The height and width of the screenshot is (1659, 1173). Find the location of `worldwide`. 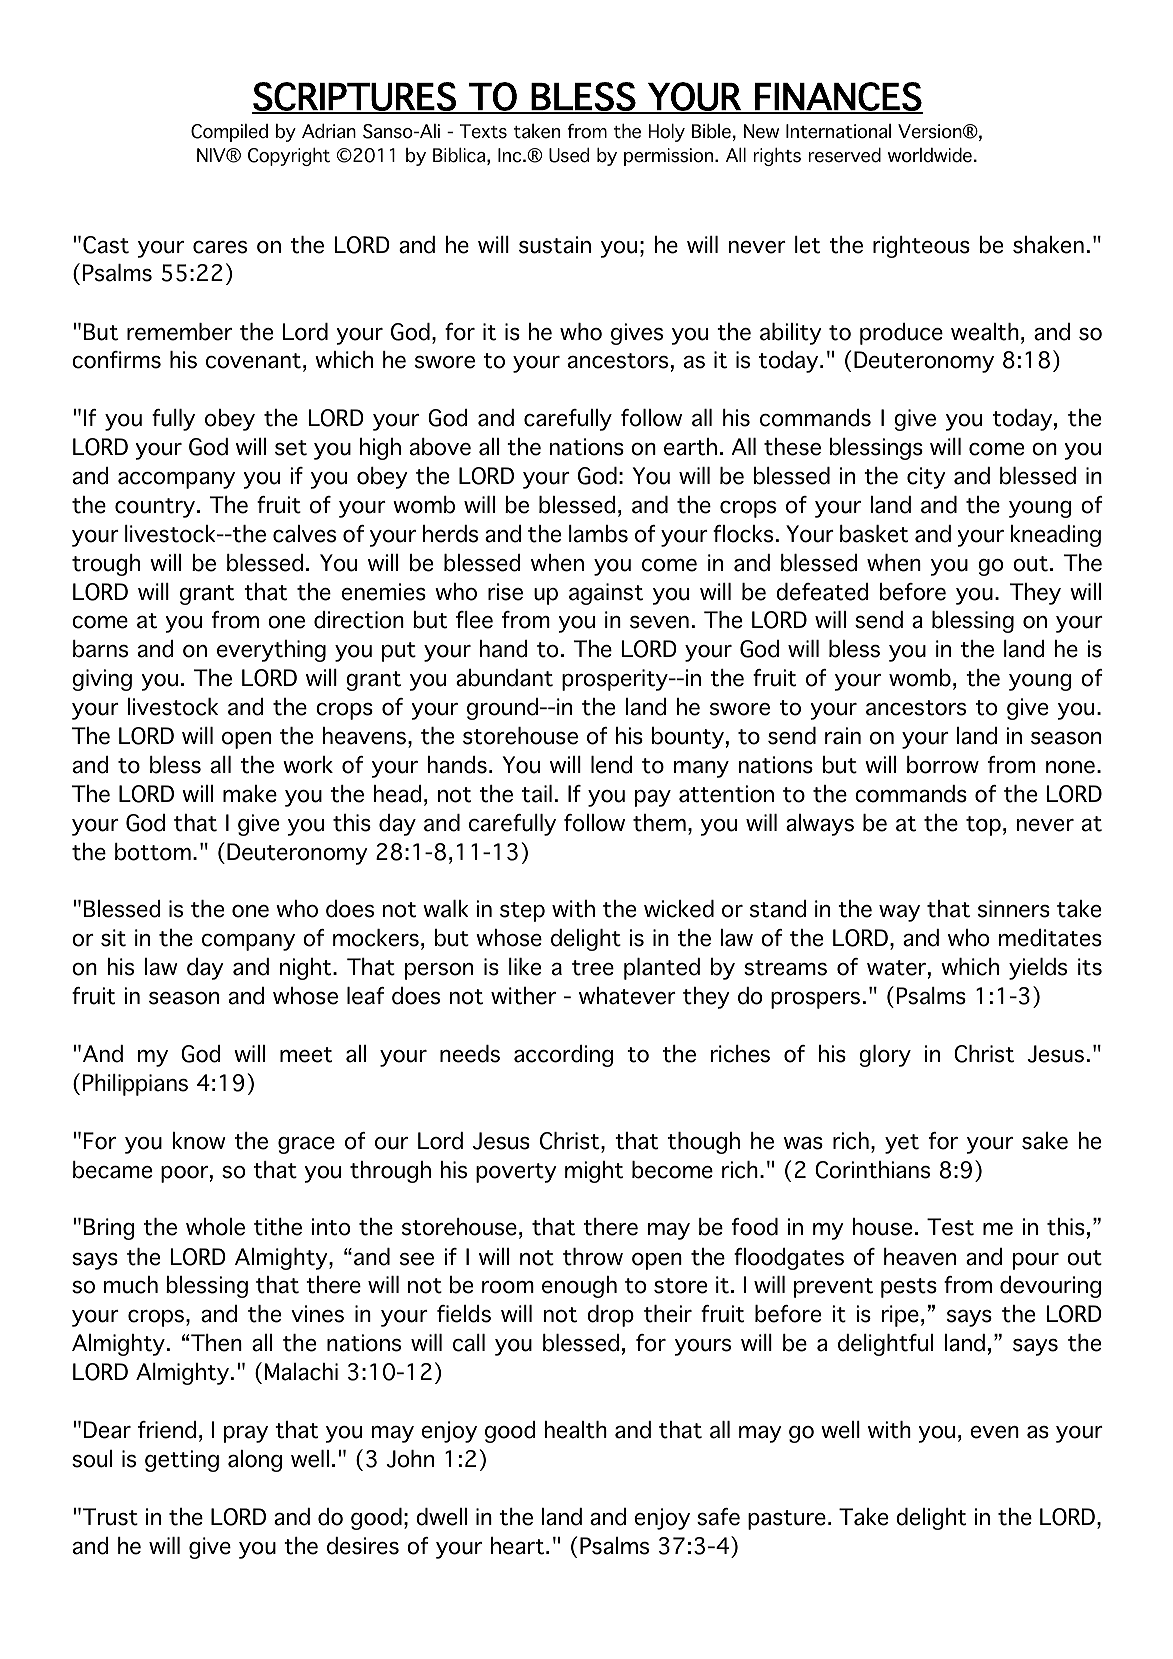

worldwide is located at coordinates (930, 155).
